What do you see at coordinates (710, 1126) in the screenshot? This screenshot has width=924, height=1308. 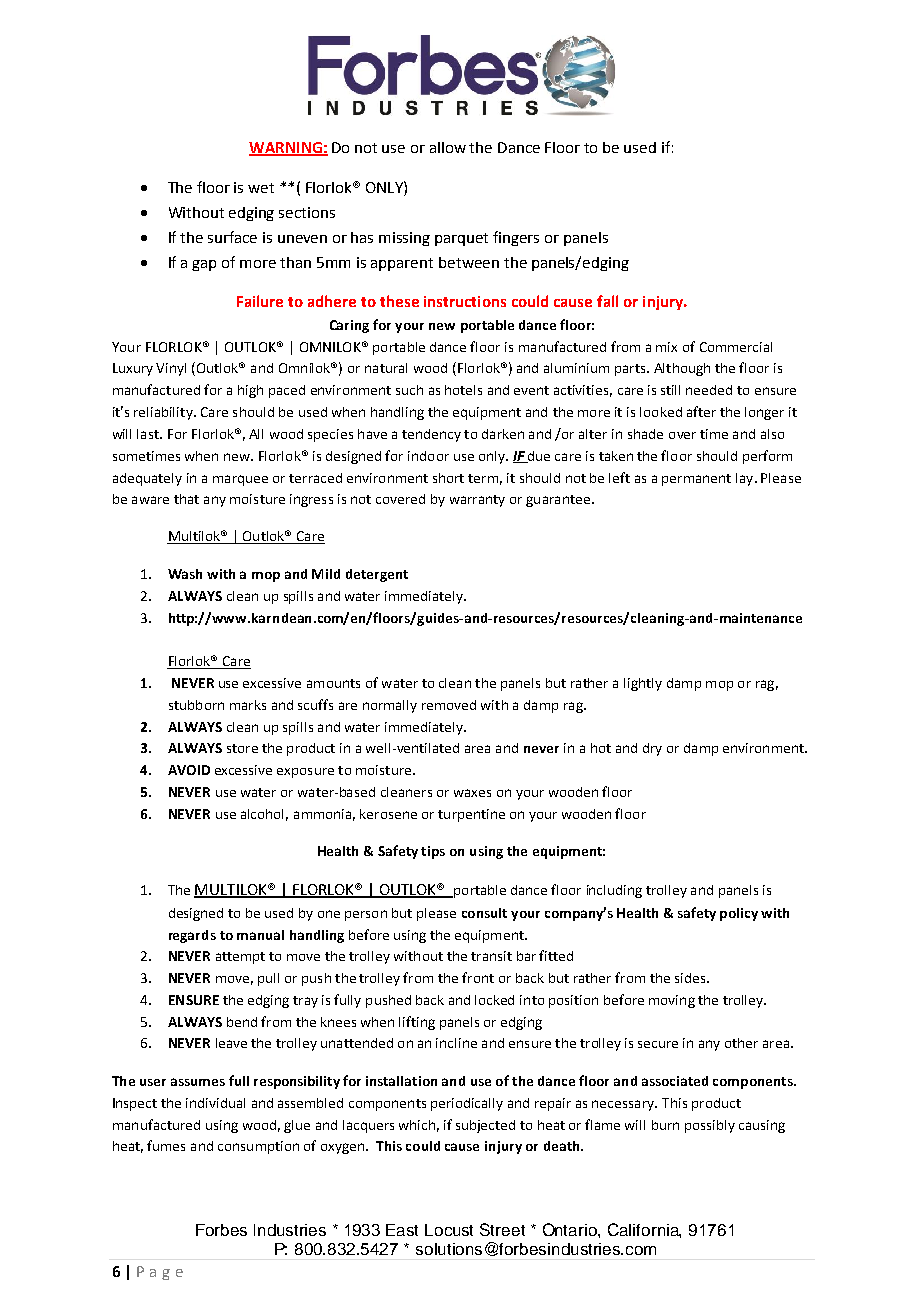 I see `possibly` at bounding box center [710, 1126].
